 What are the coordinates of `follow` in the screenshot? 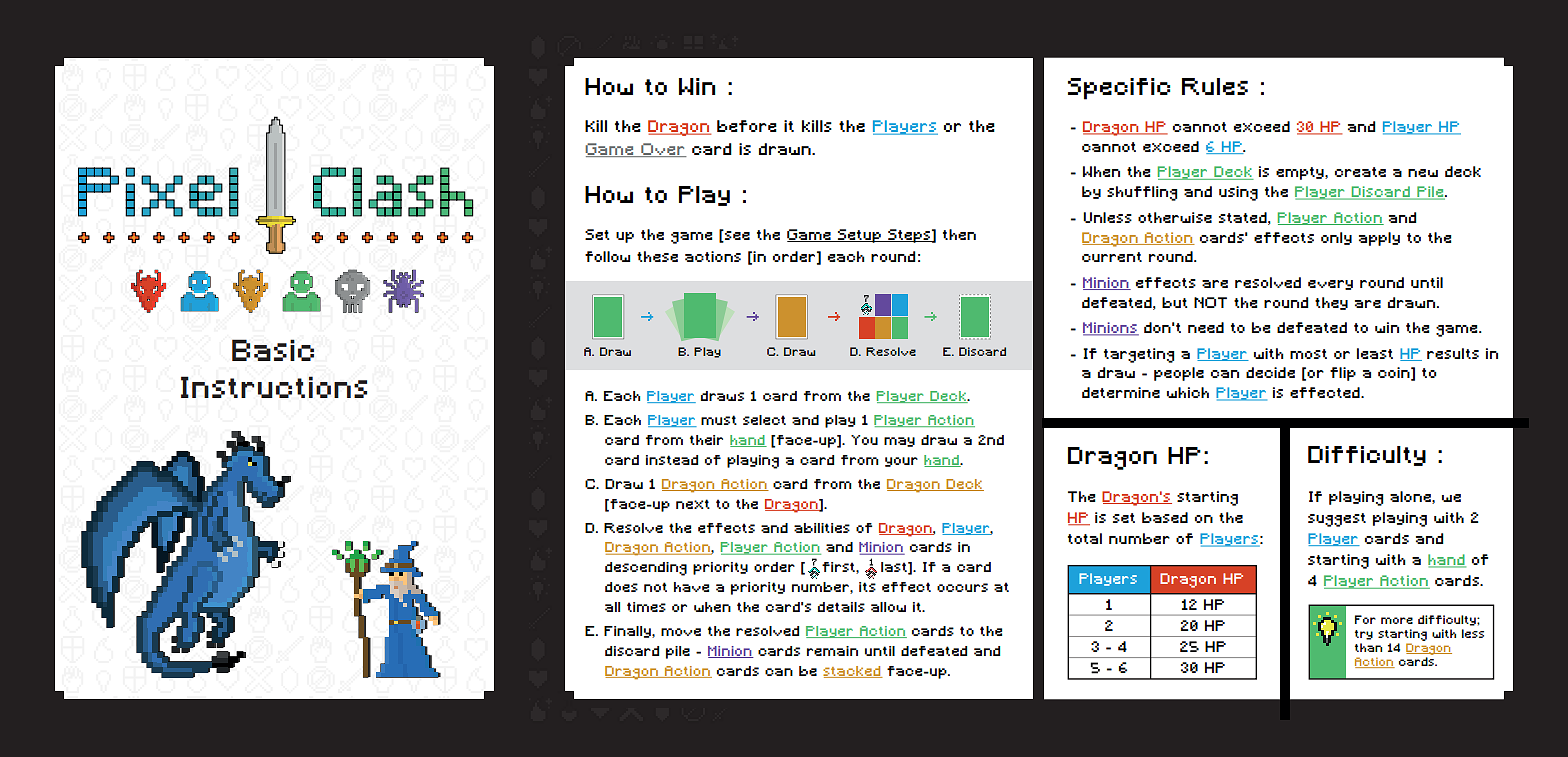 It's located at (607, 256).
